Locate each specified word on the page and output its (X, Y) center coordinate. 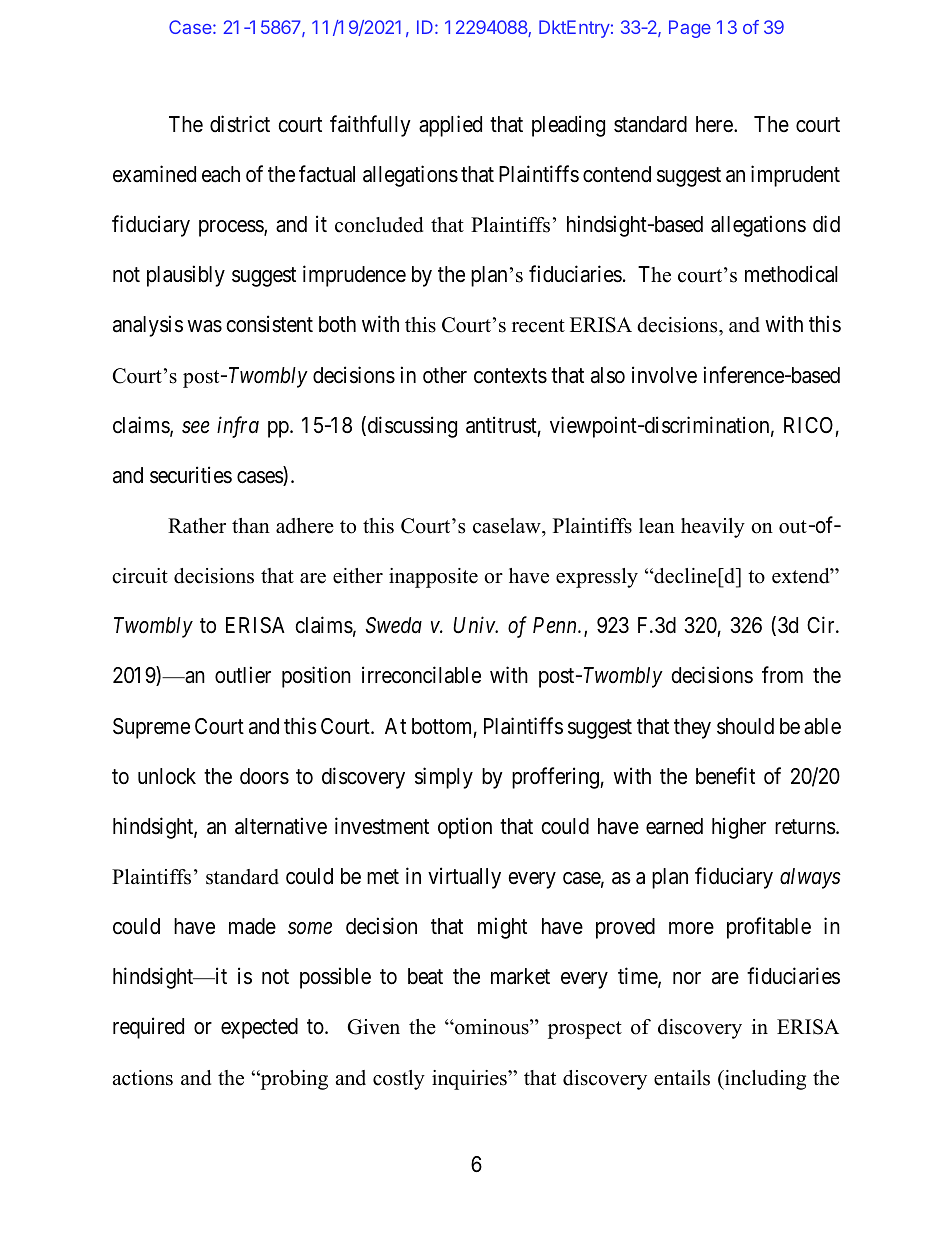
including (764, 1080)
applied (450, 126)
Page (690, 29)
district (240, 124)
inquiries (470, 1080)
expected (259, 1028)
